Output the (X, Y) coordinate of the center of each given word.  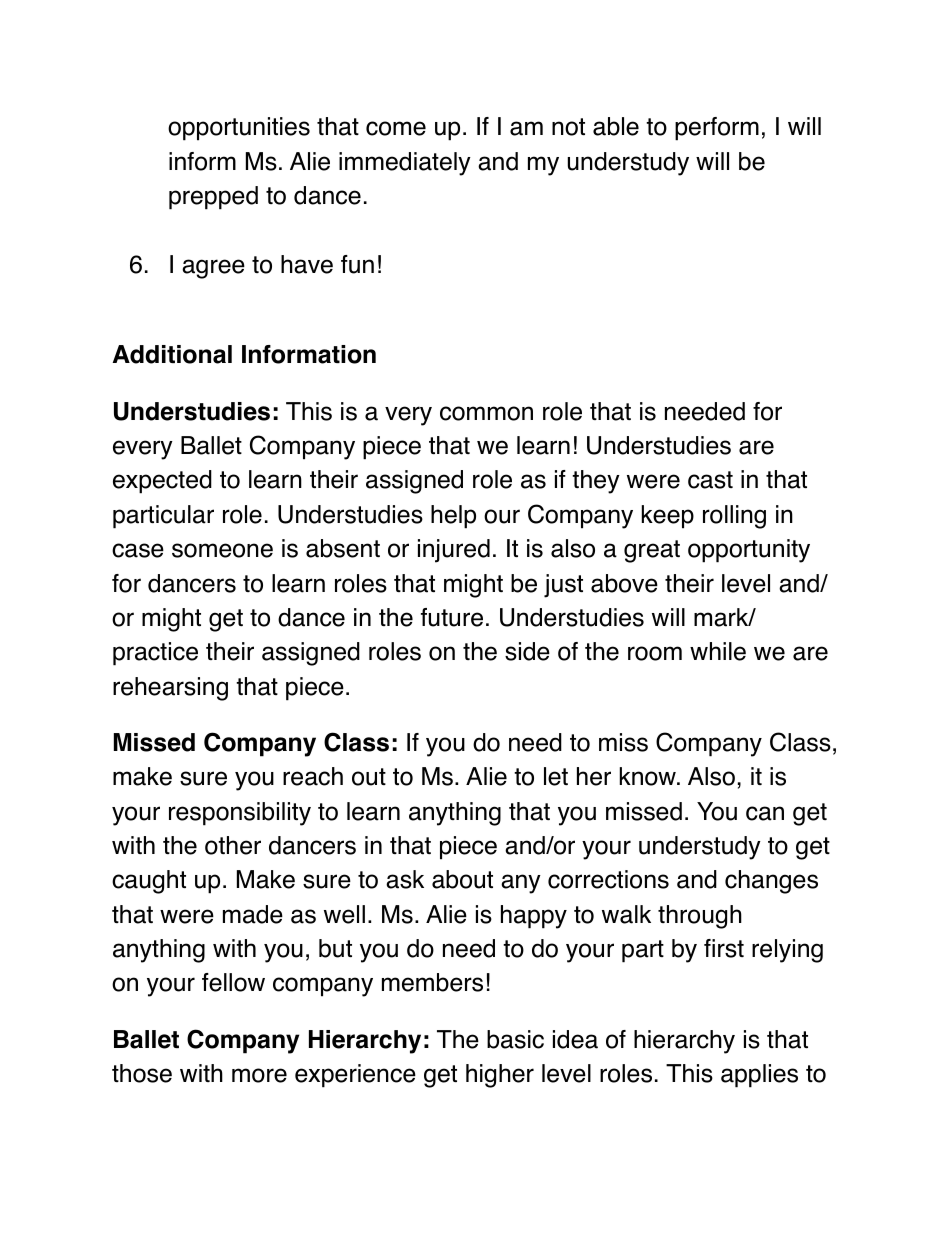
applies (759, 1076)
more (259, 1075)
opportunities (239, 129)
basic (515, 1039)
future (452, 617)
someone (222, 550)
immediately (405, 164)
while (718, 651)
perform (717, 129)
